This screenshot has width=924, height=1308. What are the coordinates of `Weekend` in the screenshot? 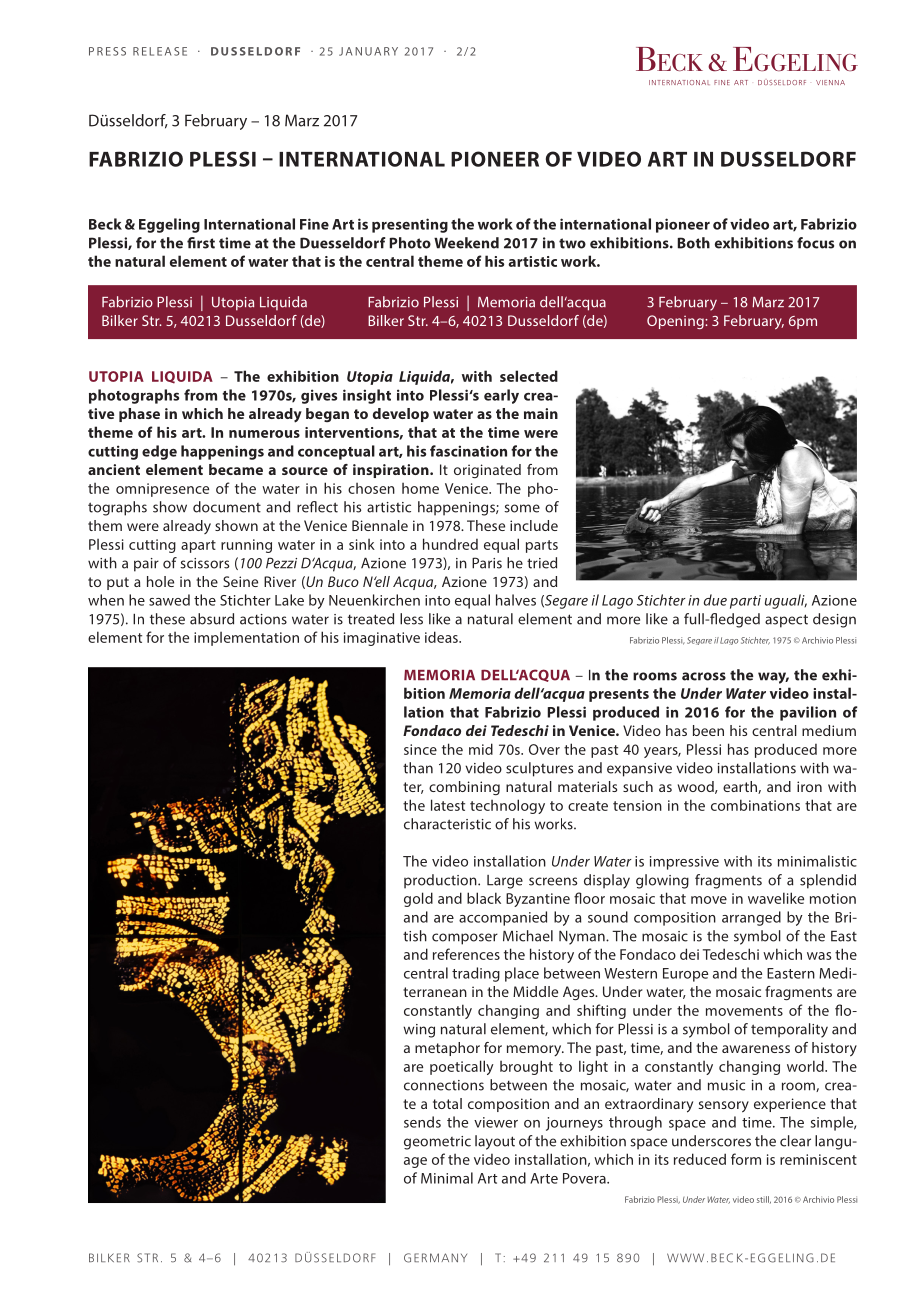 It's located at (466, 243).
